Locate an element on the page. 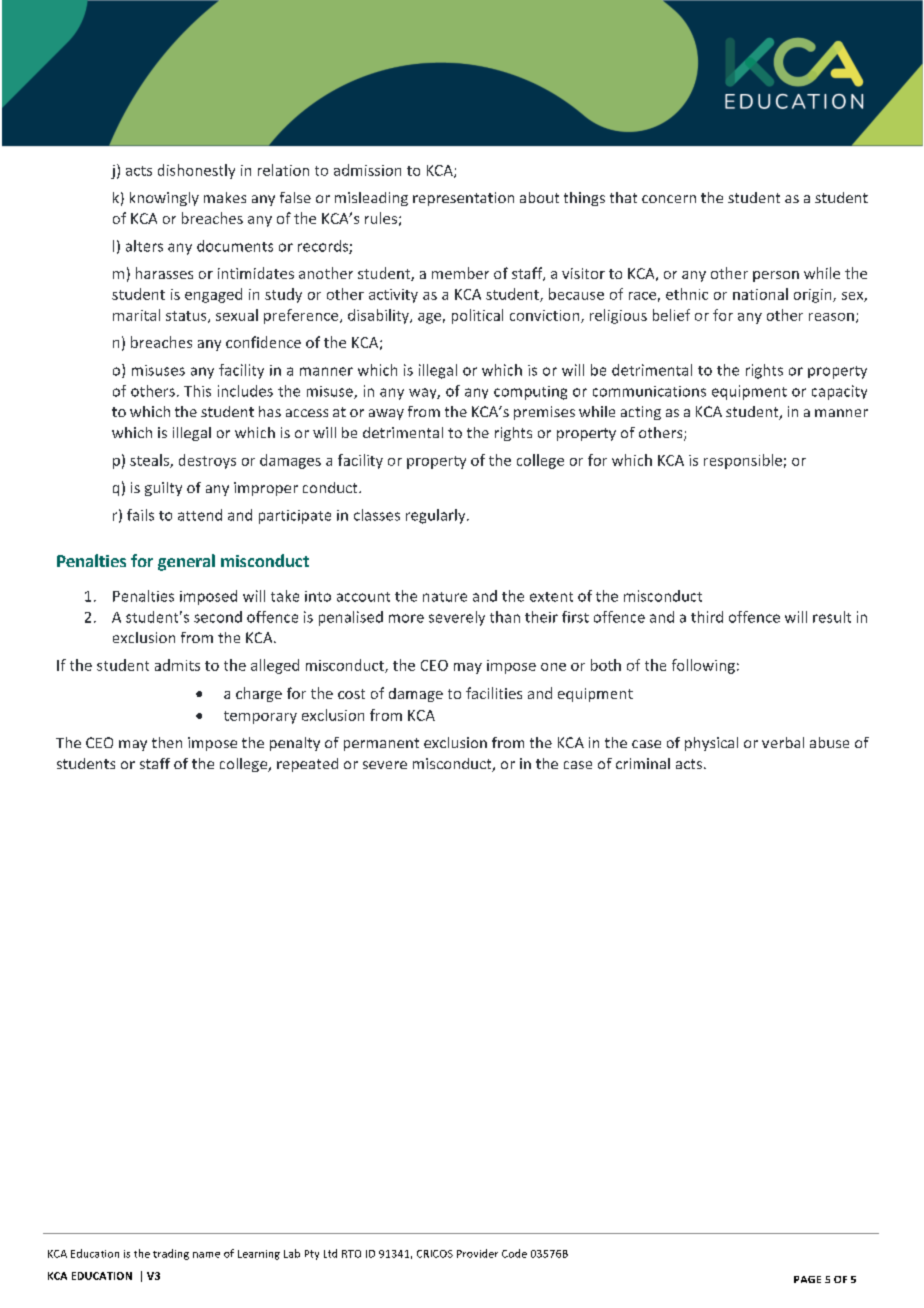  Provider is located at coordinates (477, 1253).
